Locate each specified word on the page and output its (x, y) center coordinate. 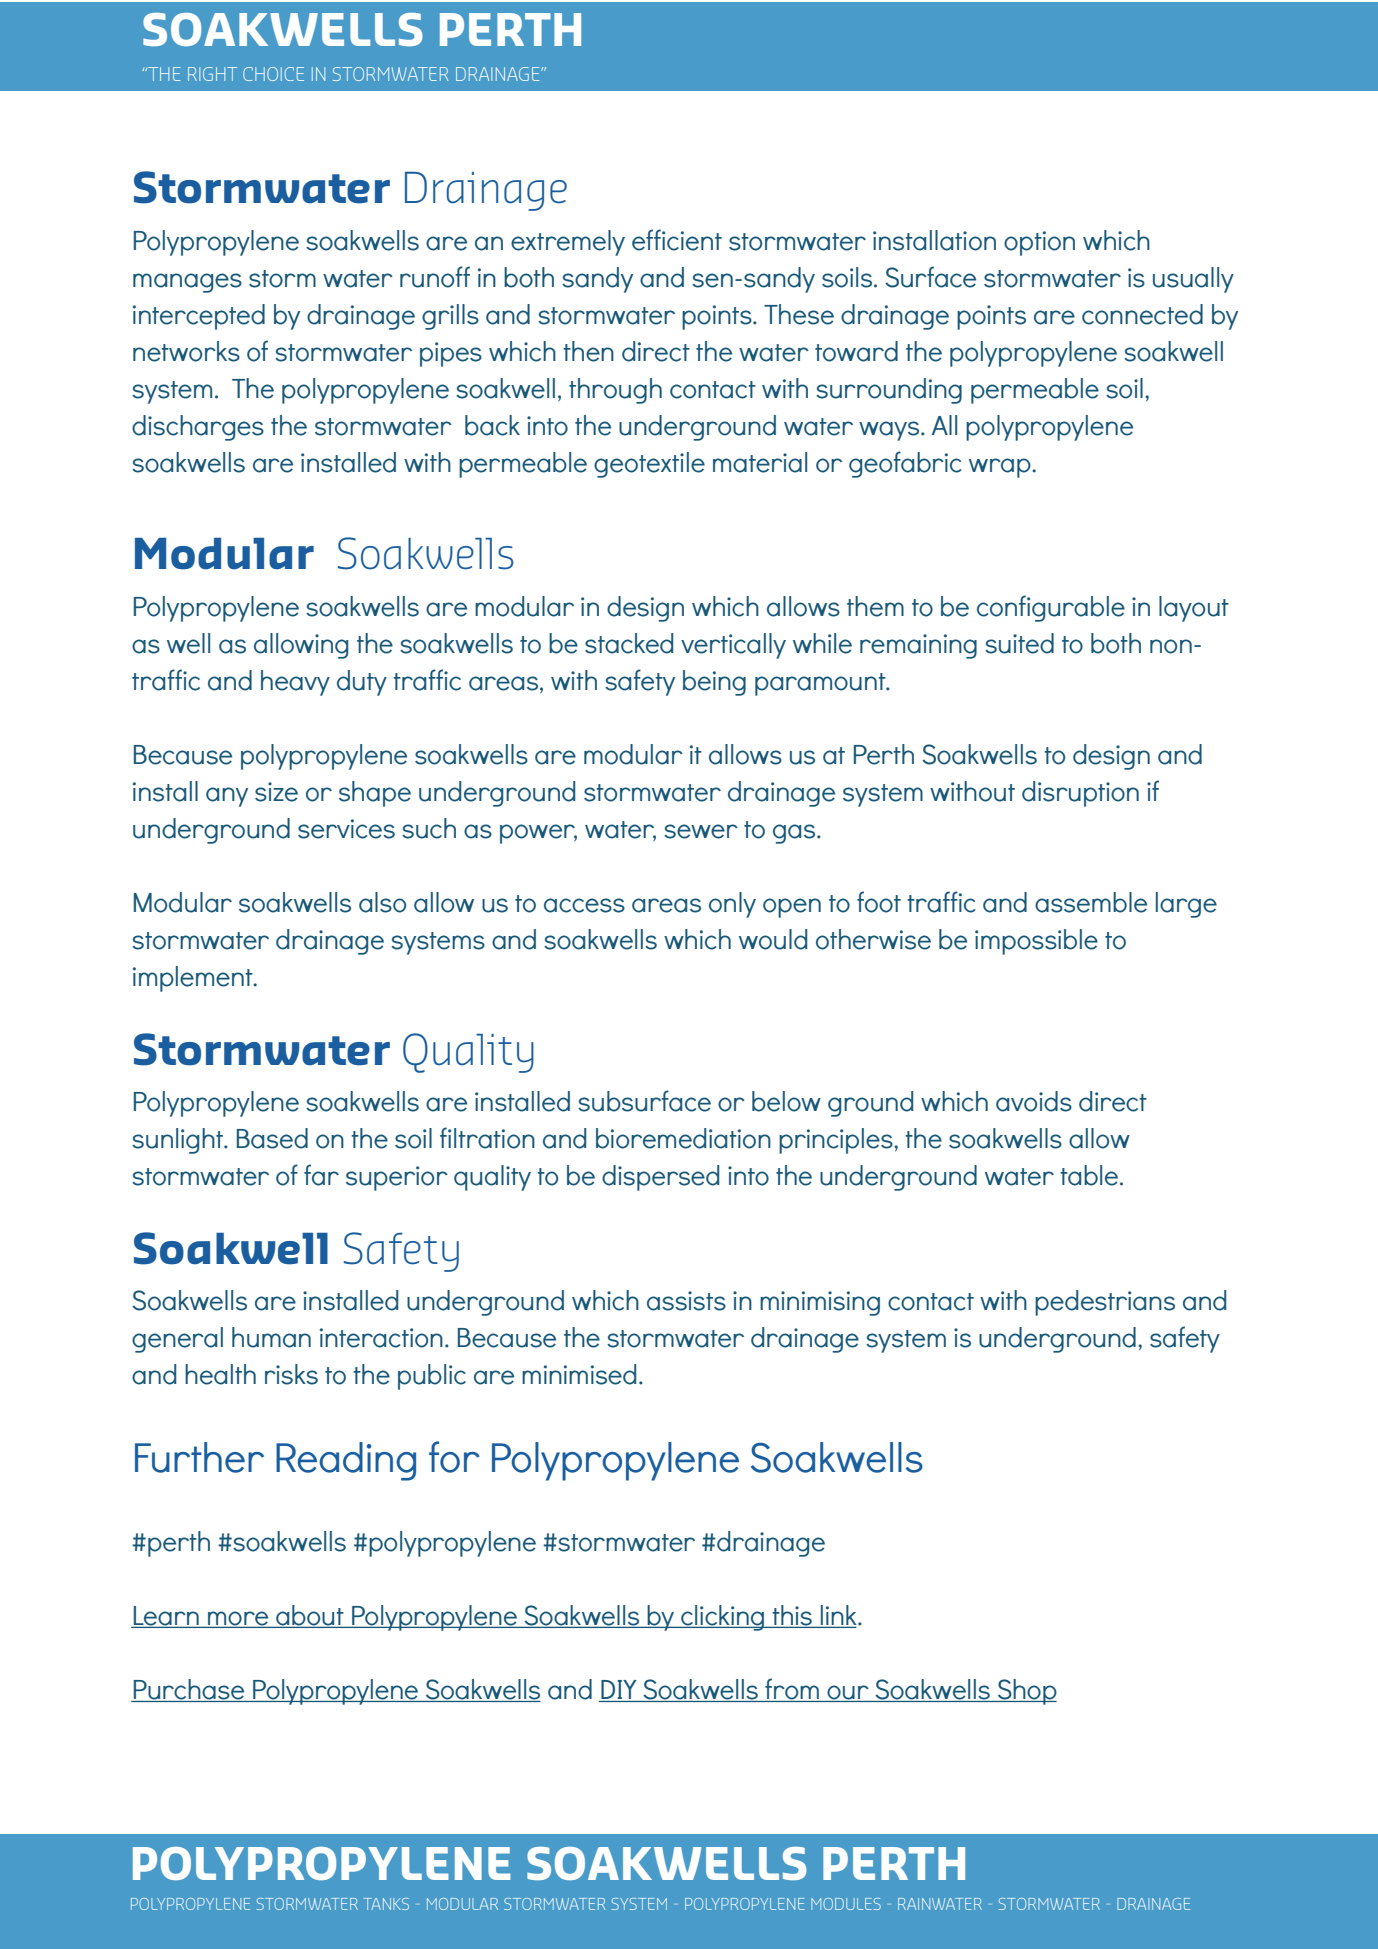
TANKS (386, 1904)
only (732, 905)
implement (194, 979)
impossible (1036, 942)
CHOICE (273, 74)
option (1039, 243)
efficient (677, 240)
